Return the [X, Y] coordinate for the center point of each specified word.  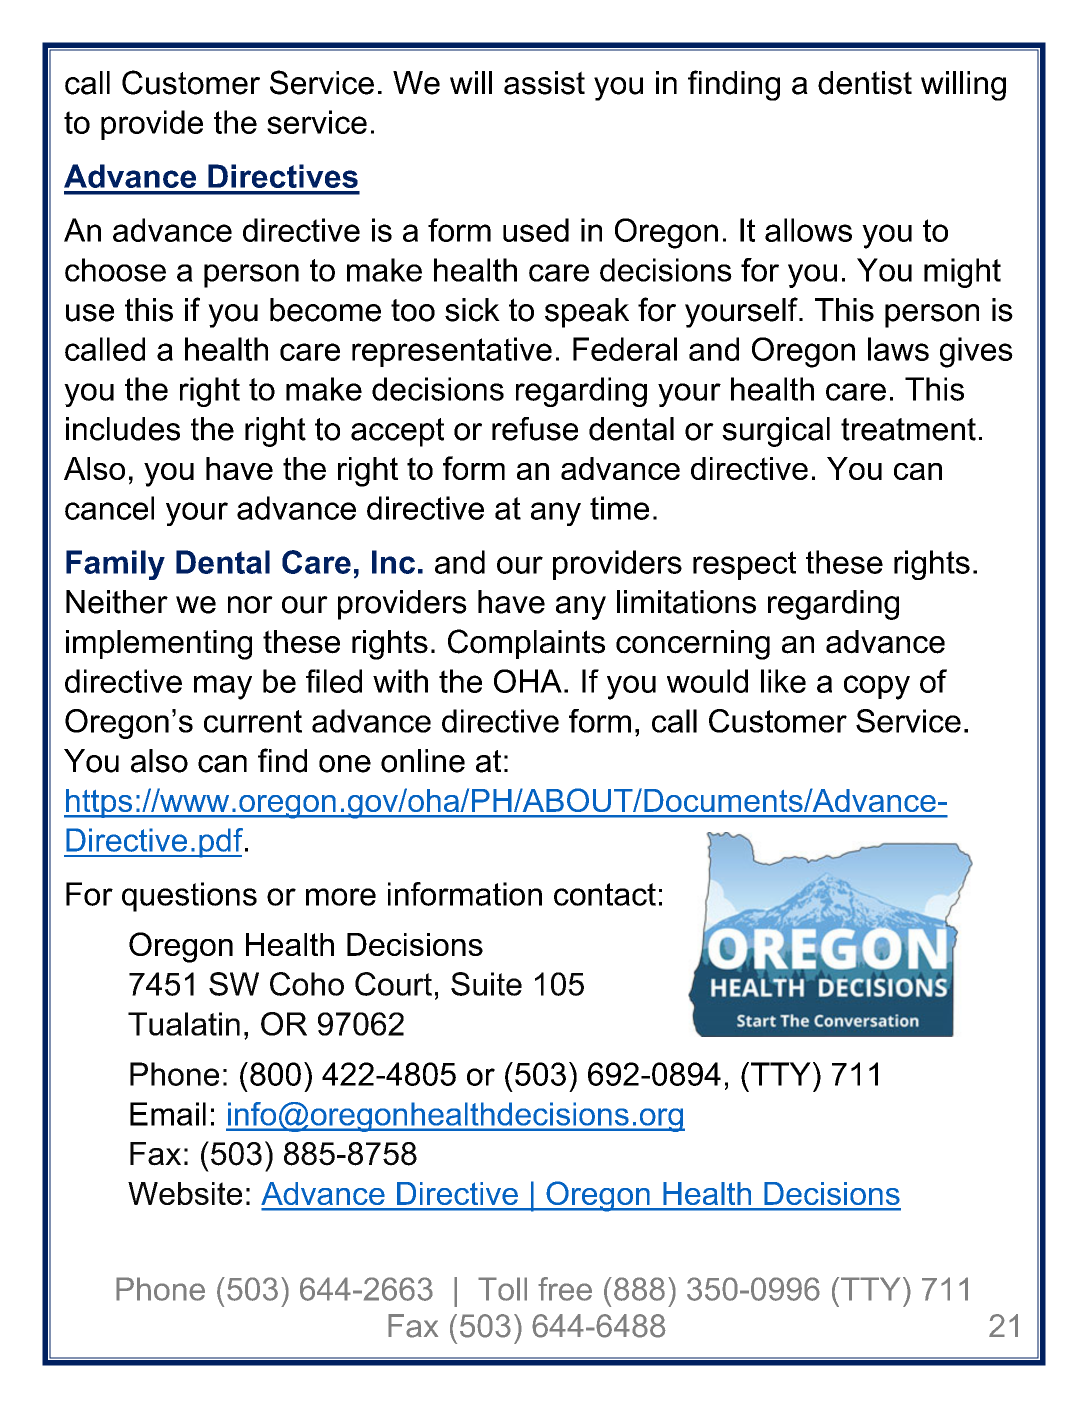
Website [185, 1193]
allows [808, 230]
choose [115, 270]
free [565, 1289]
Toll [502, 1289]
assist [544, 83]
